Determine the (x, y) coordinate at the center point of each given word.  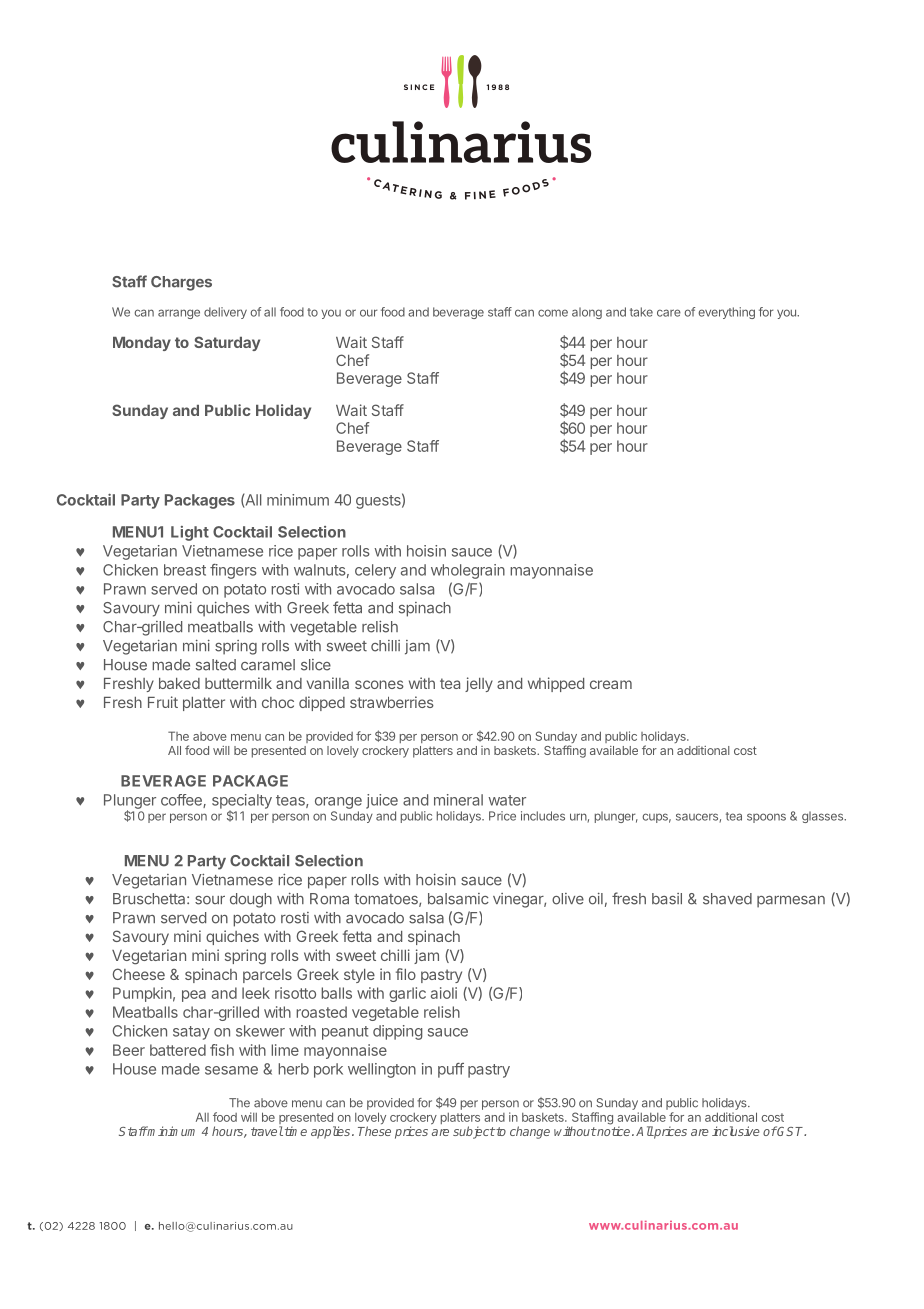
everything (726, 313)
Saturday (227, 343)
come (553, 313)
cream (611, 684)
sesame (231, 1070)
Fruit (163, 702)
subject (474, 1132)
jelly (479, 684)
